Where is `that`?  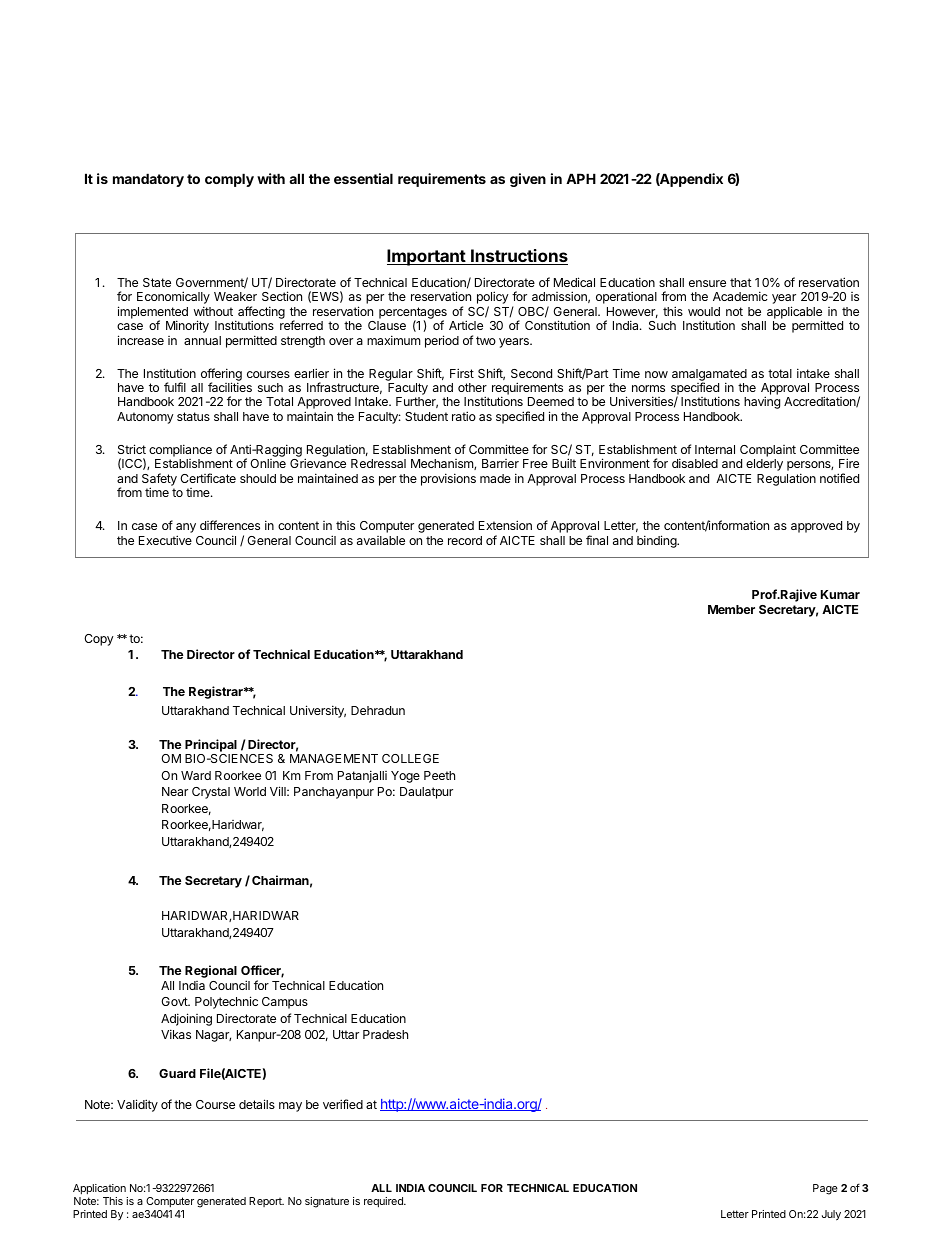
that is located at coordinates (741, 282).
